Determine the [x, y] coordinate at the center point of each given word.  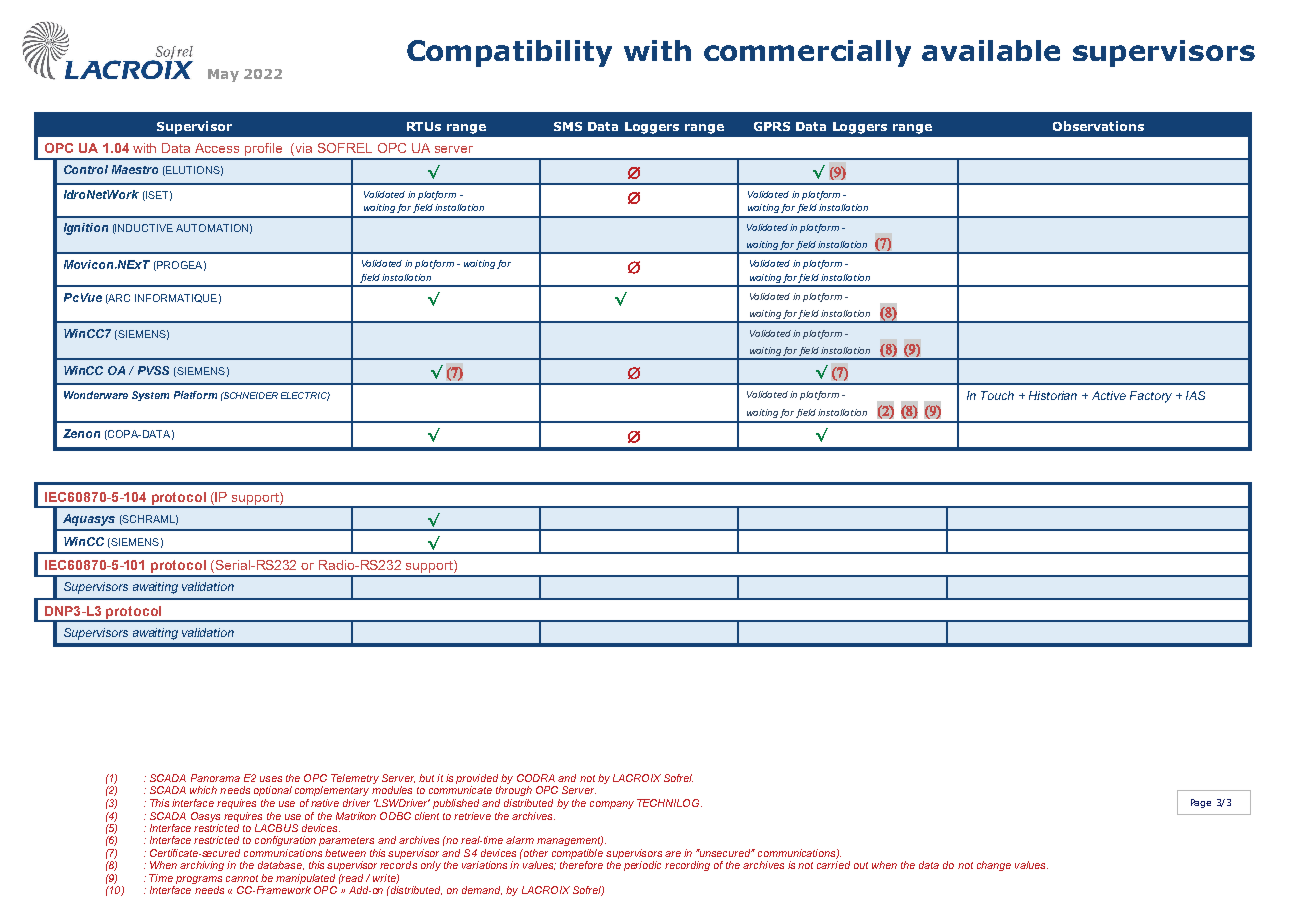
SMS [568, 126]
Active [1109, 395]
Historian [1053, 395]
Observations [1098, 126]
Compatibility [509, 53]
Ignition [86, 229]
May [223, 75]
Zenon [81, 433]
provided [477, 779]
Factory [1151, 397]
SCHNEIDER [250, 395]
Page [1201, 803]
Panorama [215, 778]
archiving [202, 866]
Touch [997, 395]
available [991, 50]
